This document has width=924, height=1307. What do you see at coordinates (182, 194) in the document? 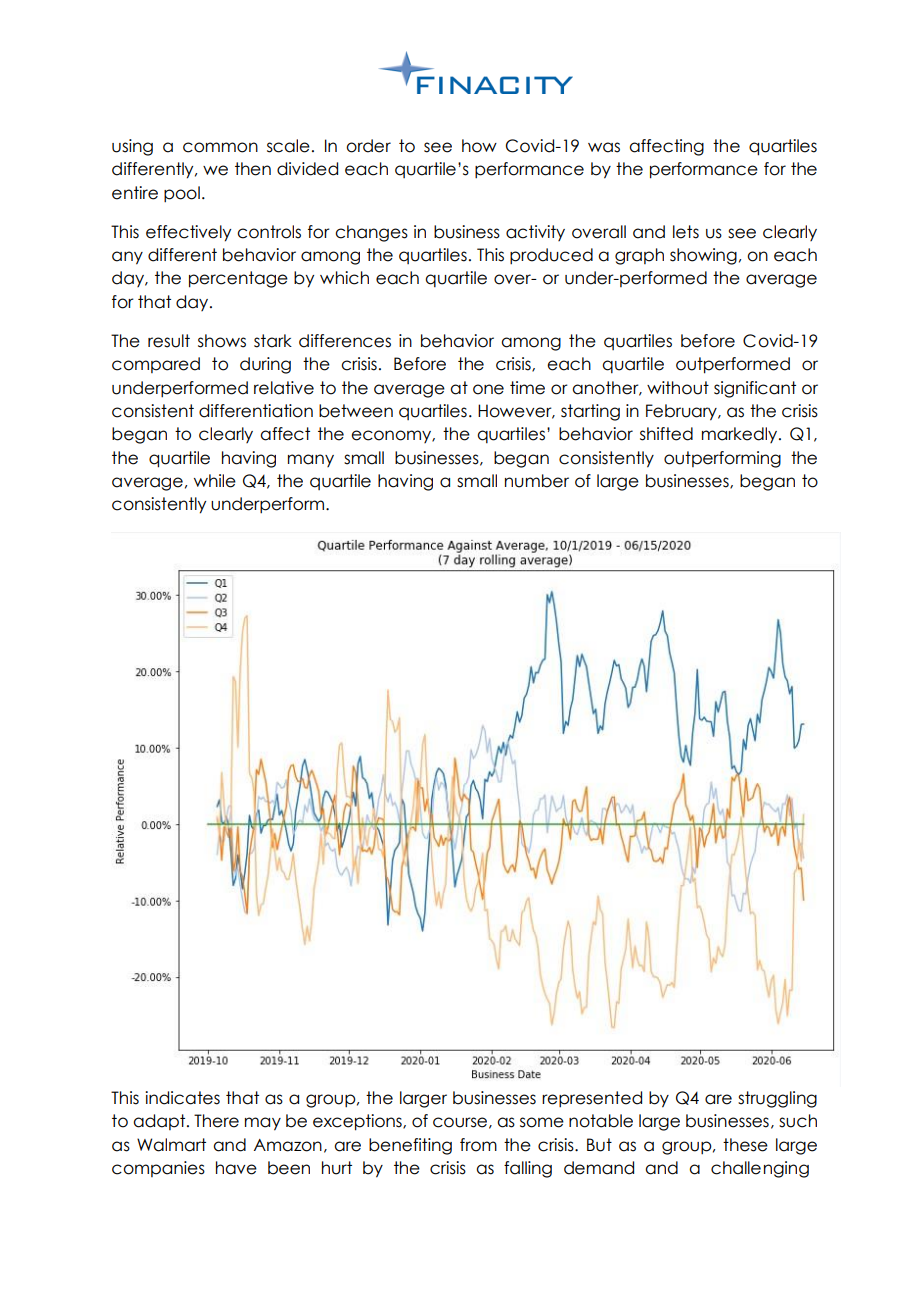
I see `pool` at bounding box center [182, 194].
